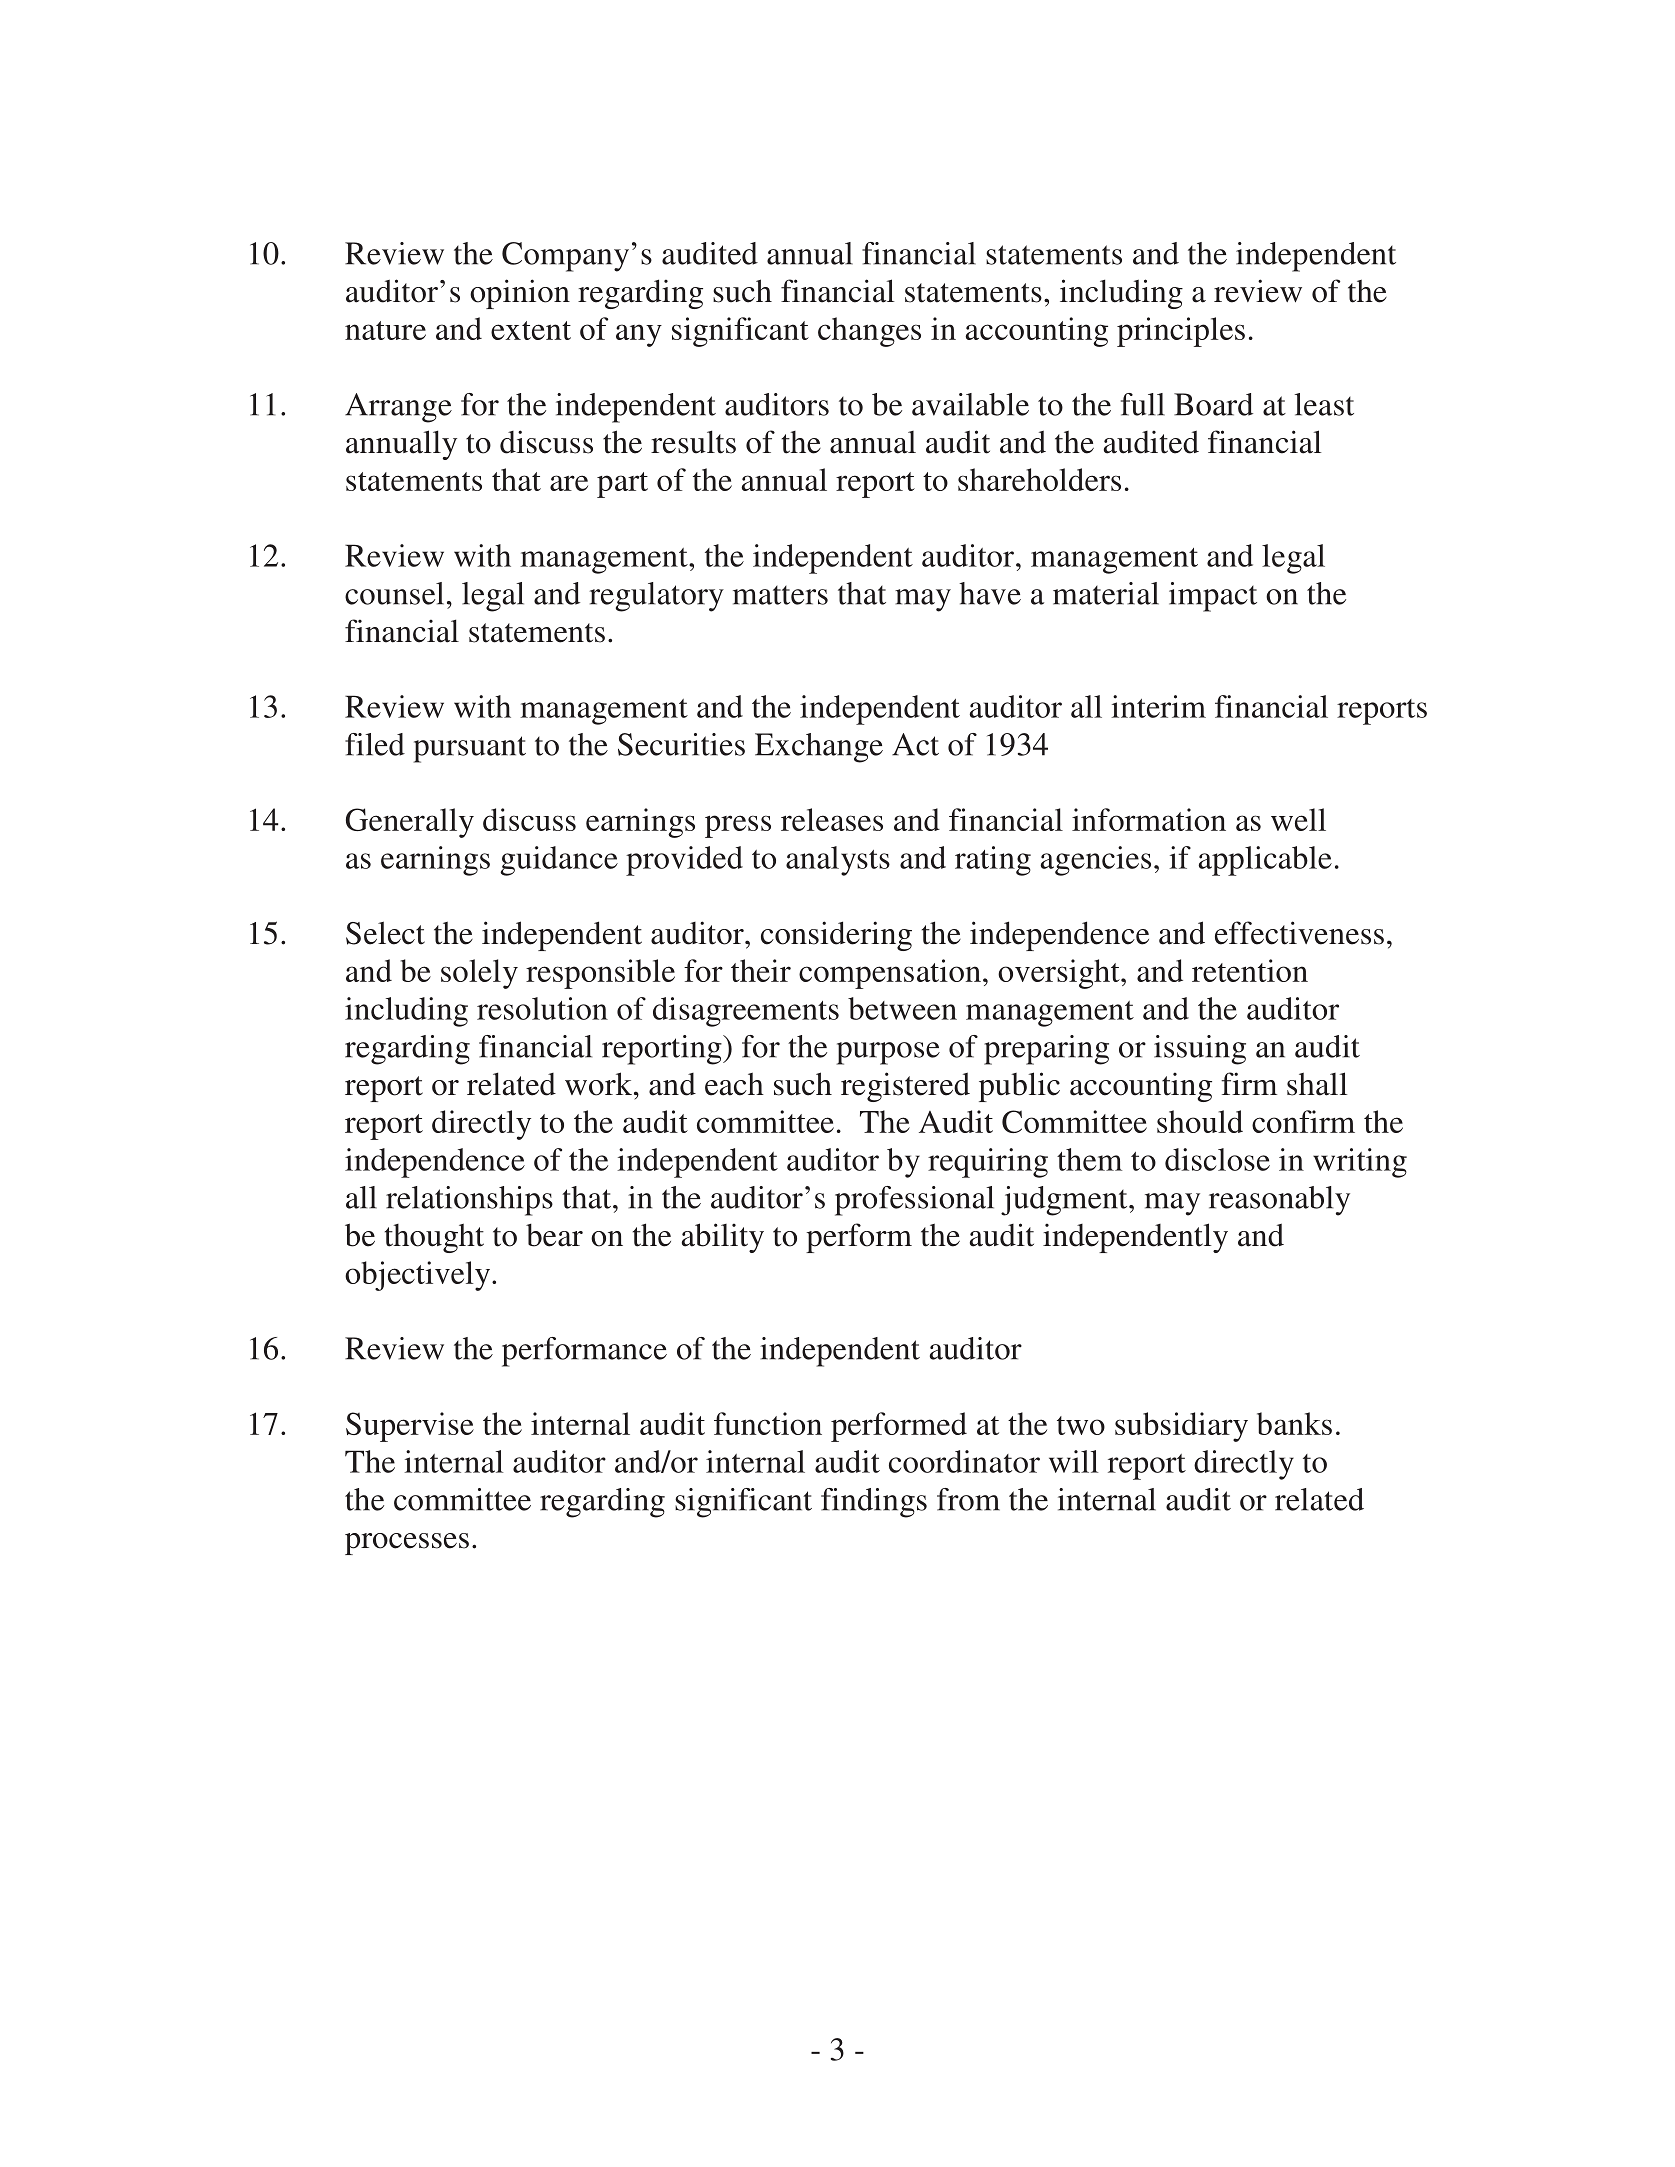 The width and height of the page is (1675, 2167). What do you see at coordinates (394, 593) in the page?
I see `counsel` at bounding box center [394, 593].
